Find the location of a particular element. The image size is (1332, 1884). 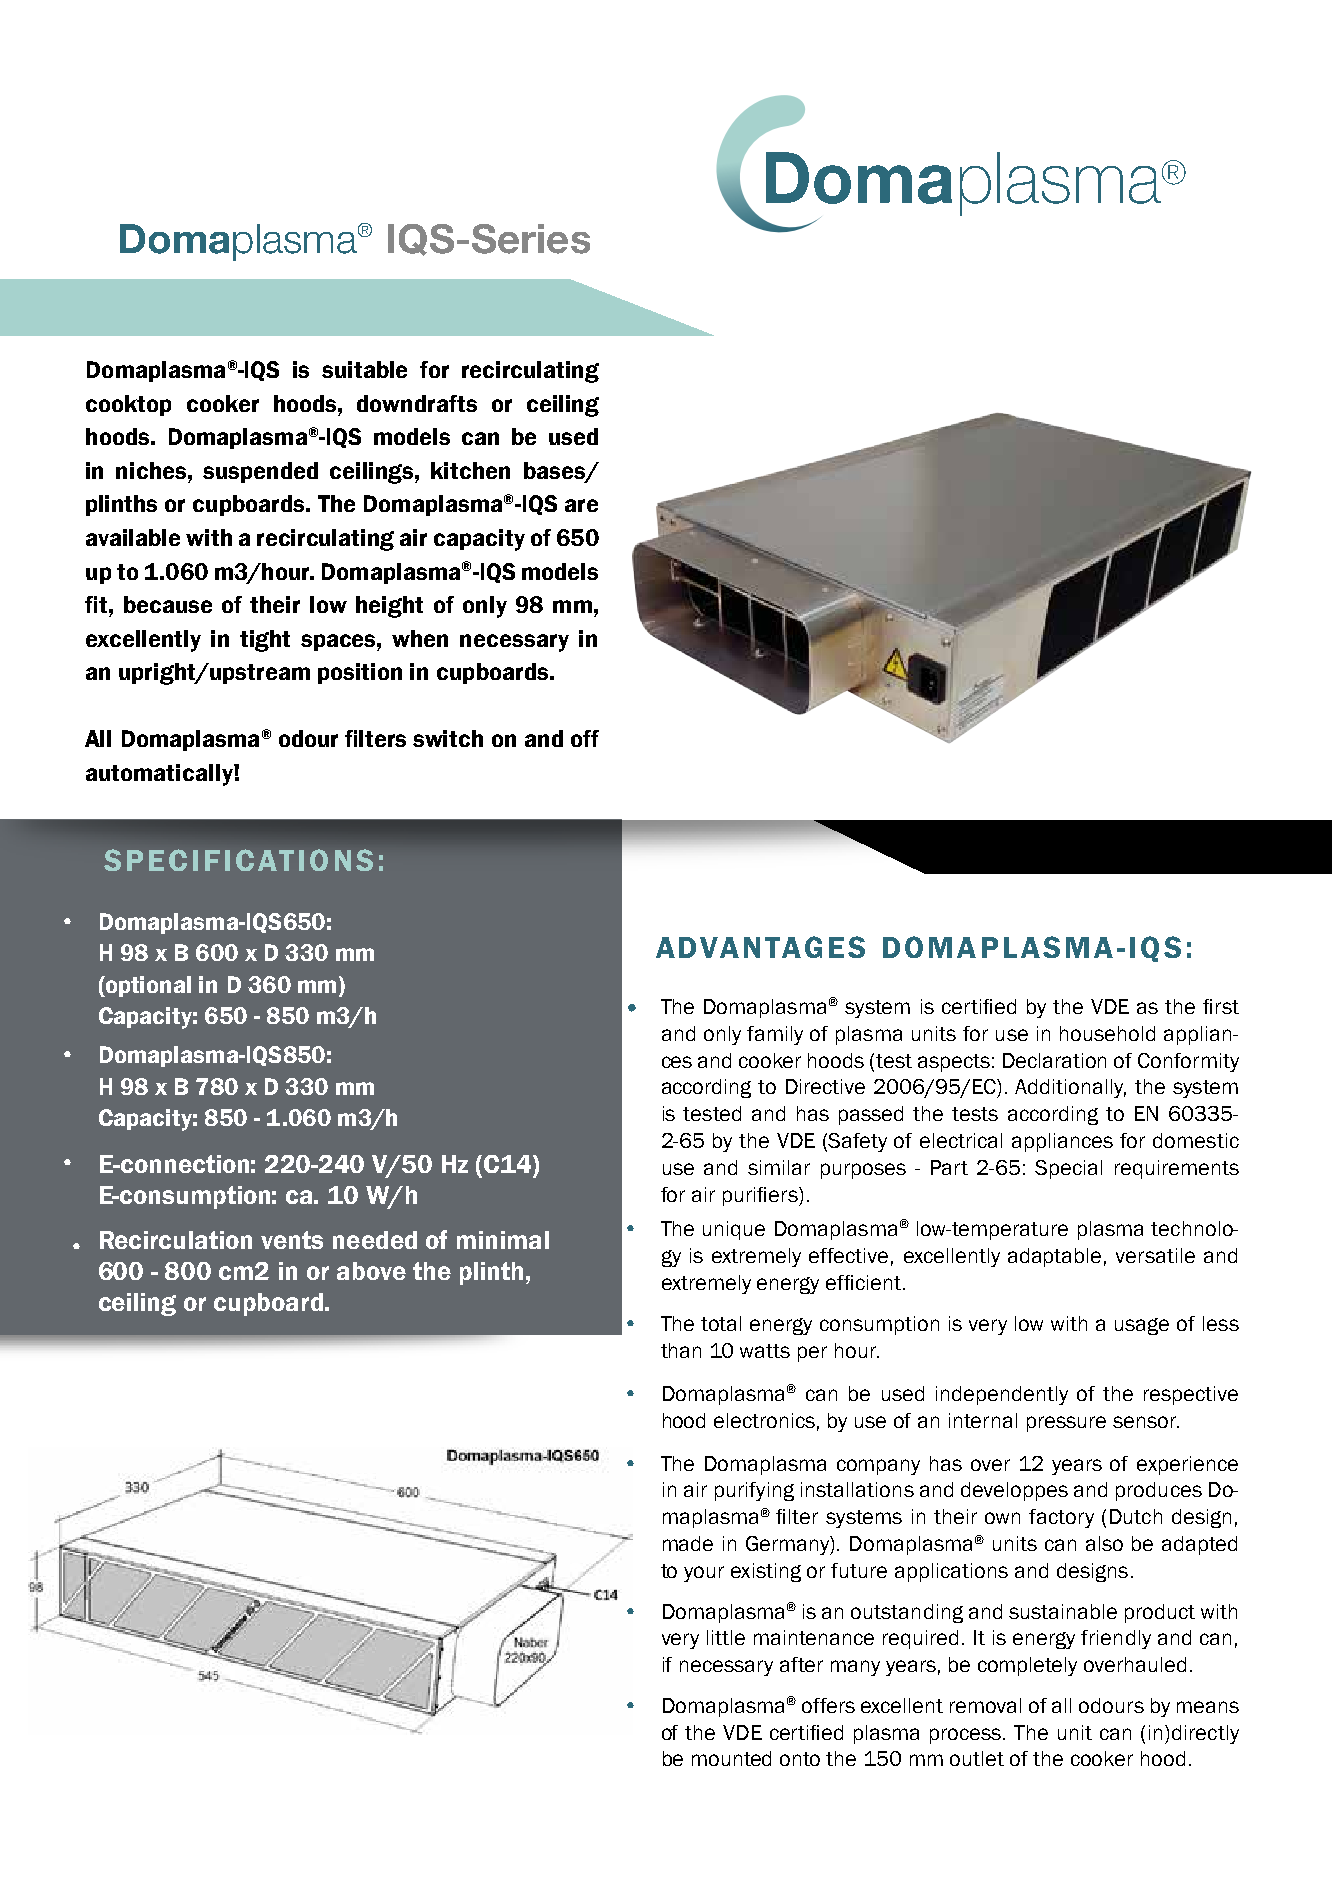

switch is located at coordinates (448, 738).
